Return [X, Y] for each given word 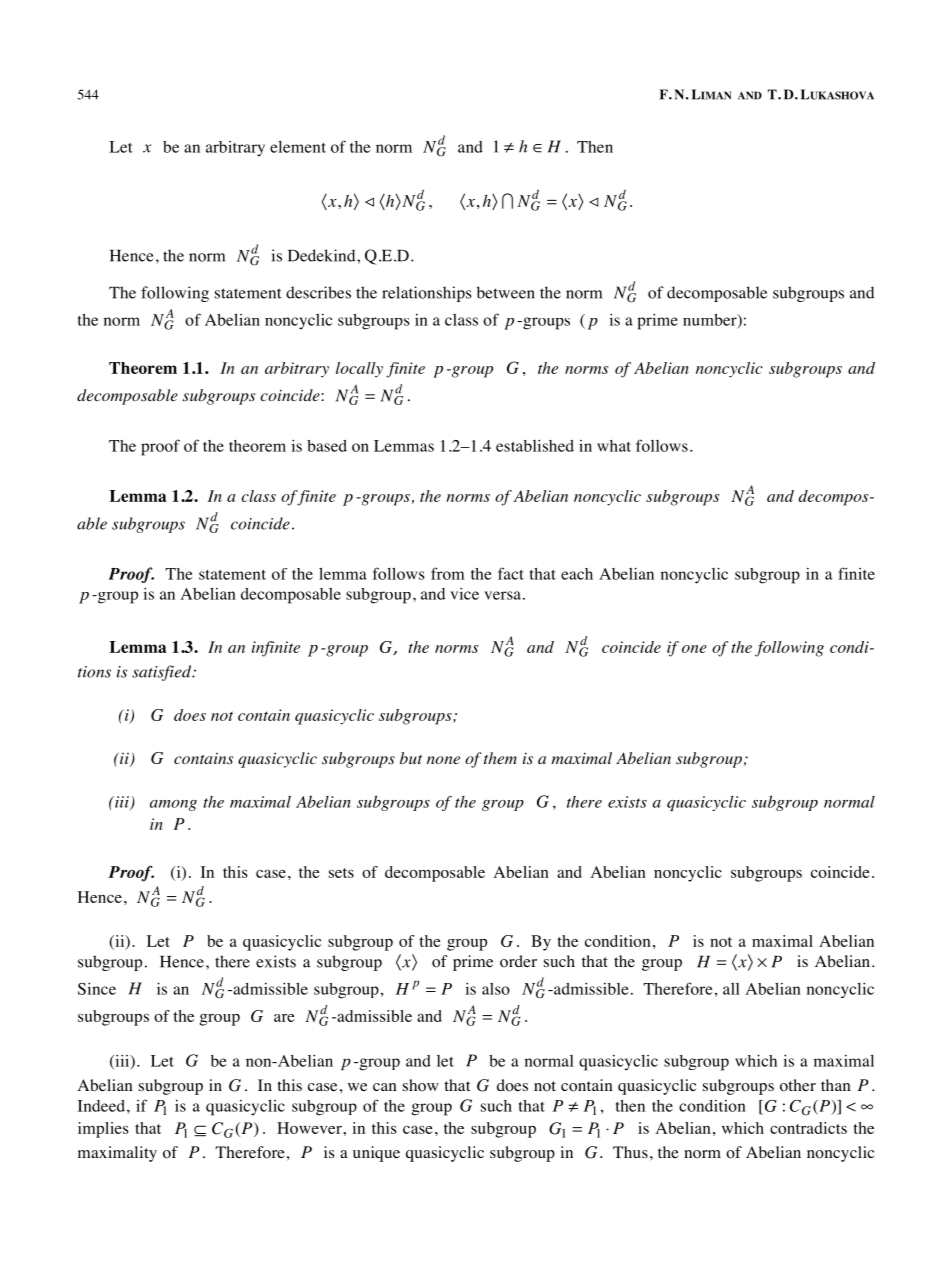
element [298, 147]
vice [464, 594]
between [506, 292]
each [577, 574]
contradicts [808, 1128]
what [614, 446]
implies [103, 1130]
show [421, 1085]
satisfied [163, 673]
